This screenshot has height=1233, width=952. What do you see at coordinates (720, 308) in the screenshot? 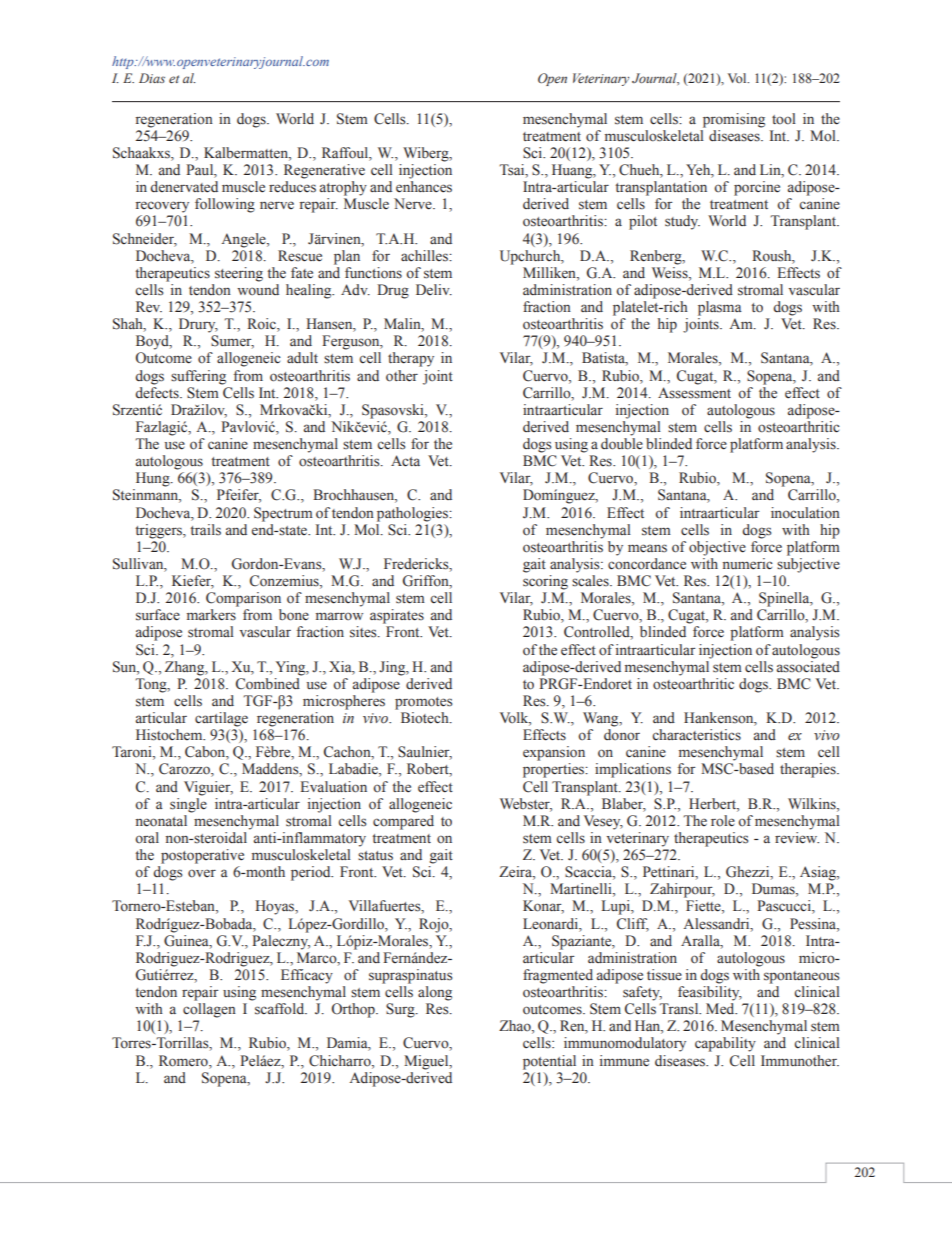
I see `plasma` at bounding box center [720, 308].
